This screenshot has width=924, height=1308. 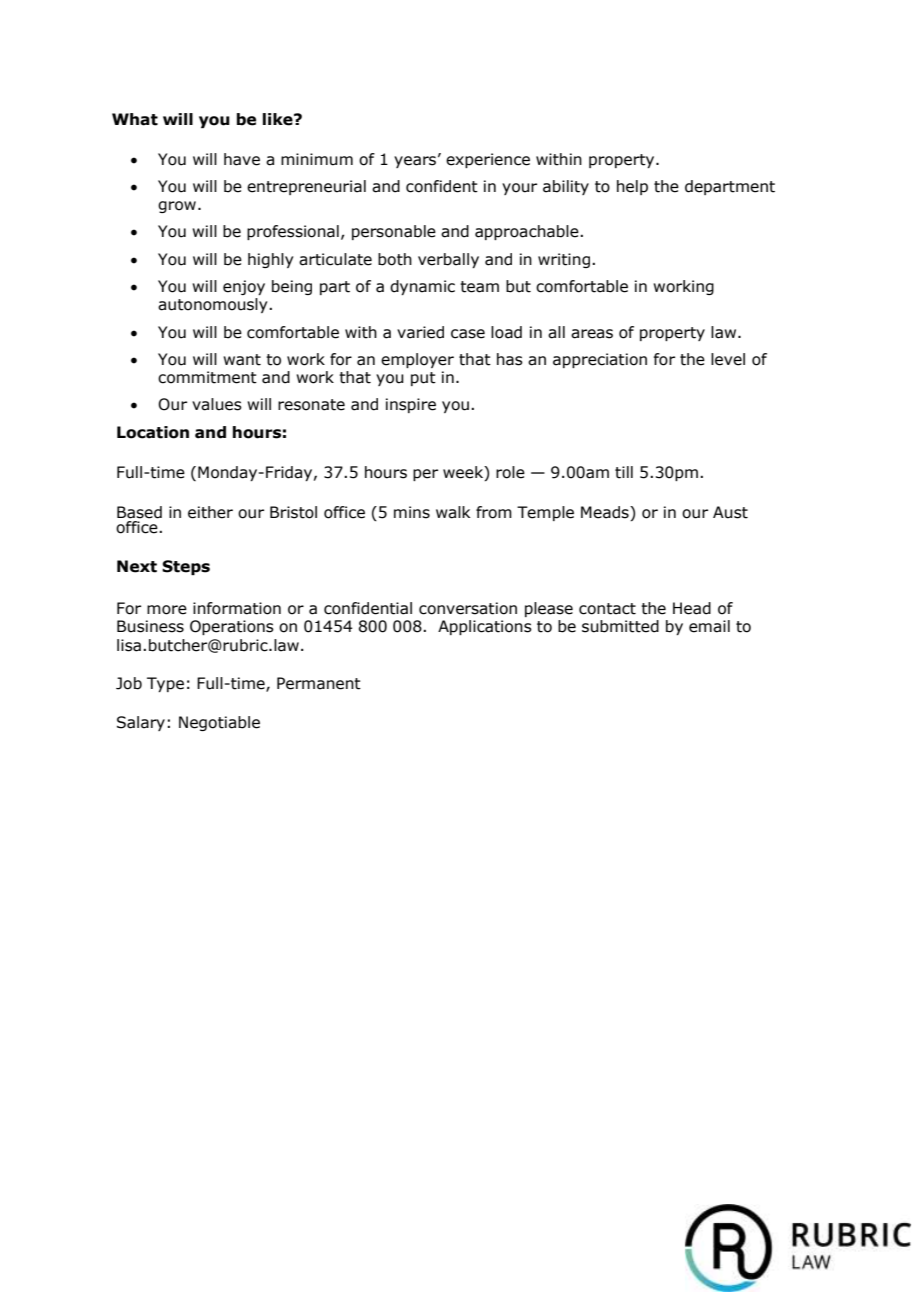 What do you see at coordinates (217, 404) in the screenshot?
I see `values` at bounding box center [217, 404].
